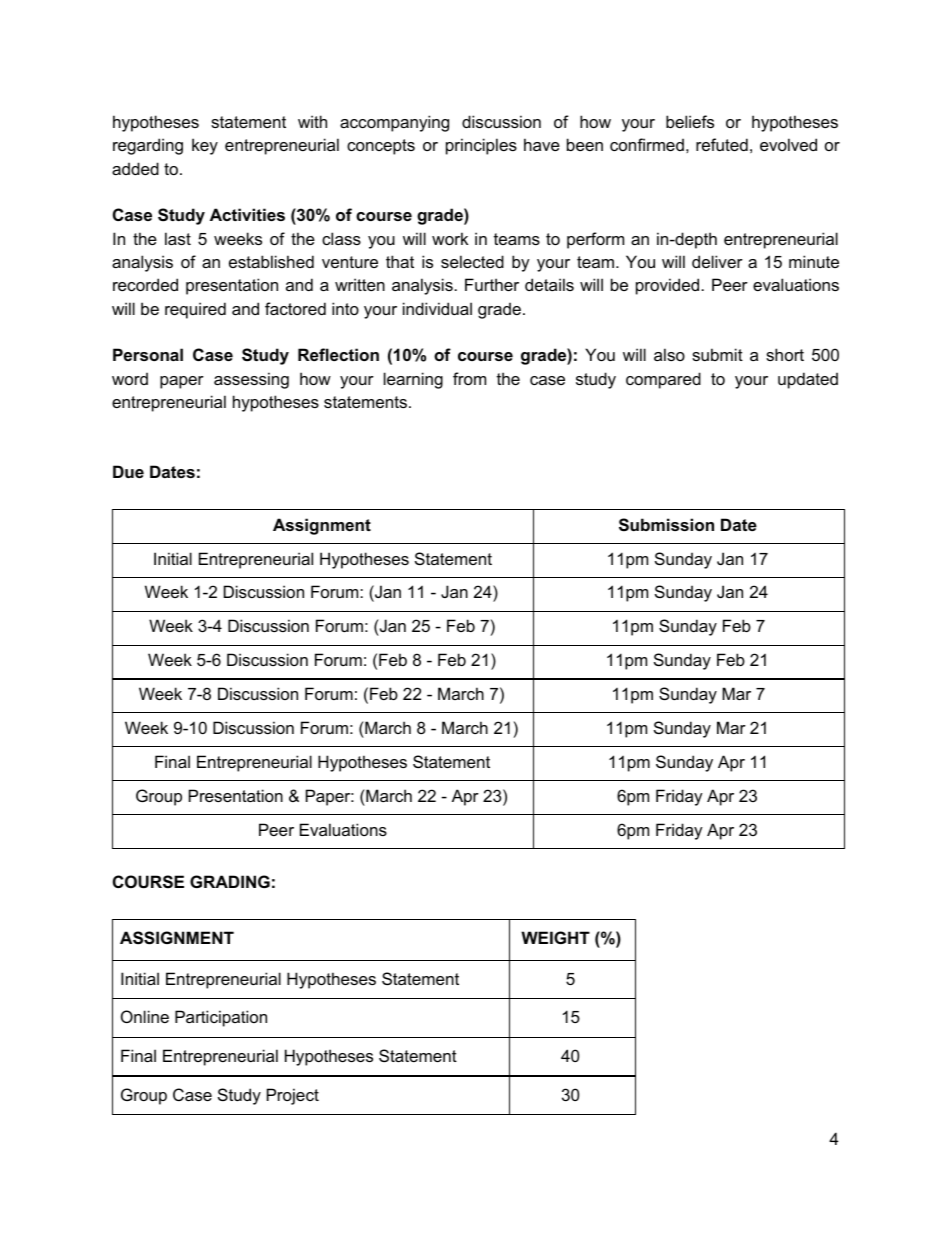  I want to click on compared, so click(663, 380).
